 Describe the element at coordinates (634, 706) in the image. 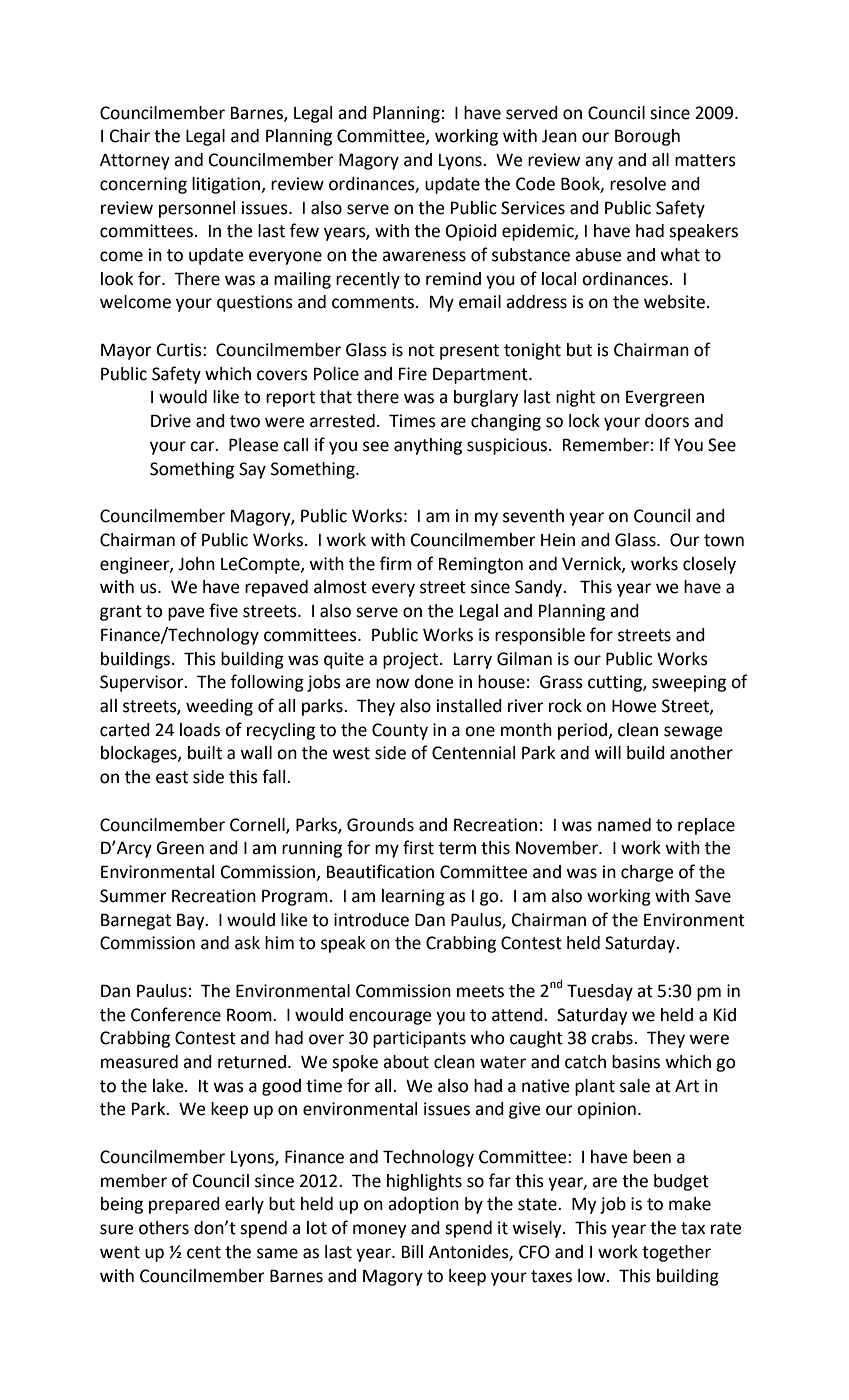

I see `Howe` at that location.
